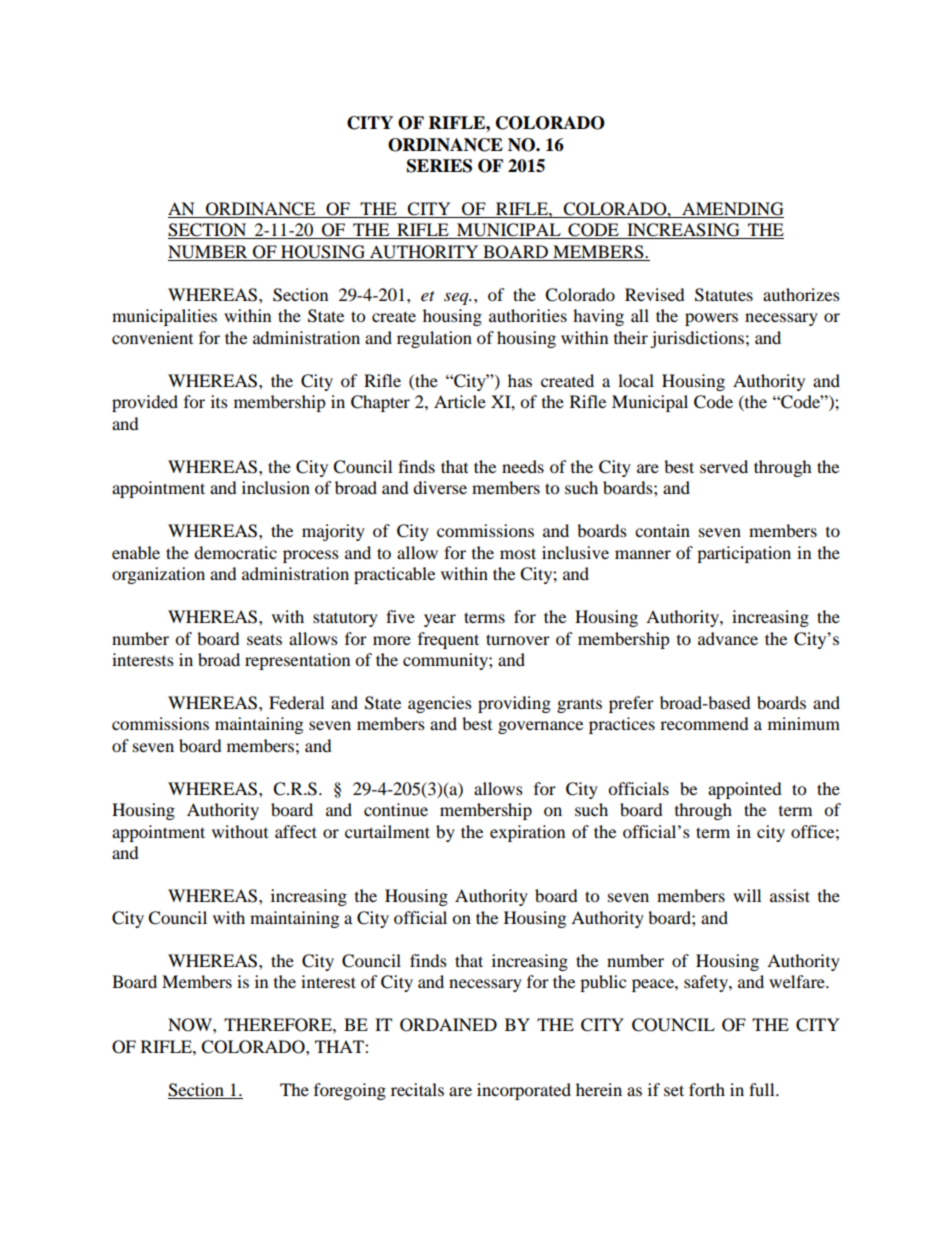 Image resolution: width=952 pixels, height=1233 pixels. What do you see at coordinates (439, 166) in the screenshot?
I see `SERIES` at bounding box center [439, 166].
